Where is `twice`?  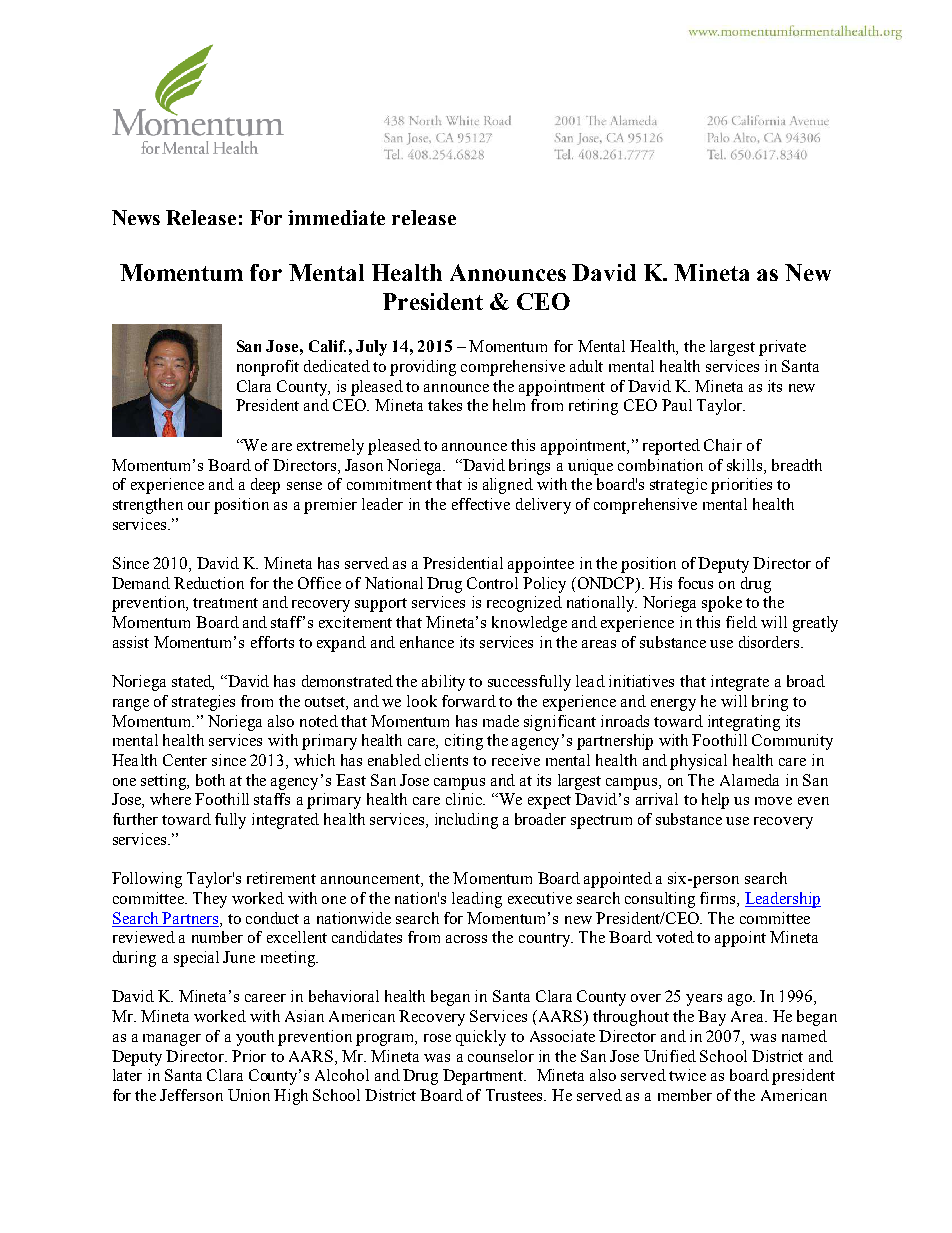
twice is located at coordinates (687, 1075).
